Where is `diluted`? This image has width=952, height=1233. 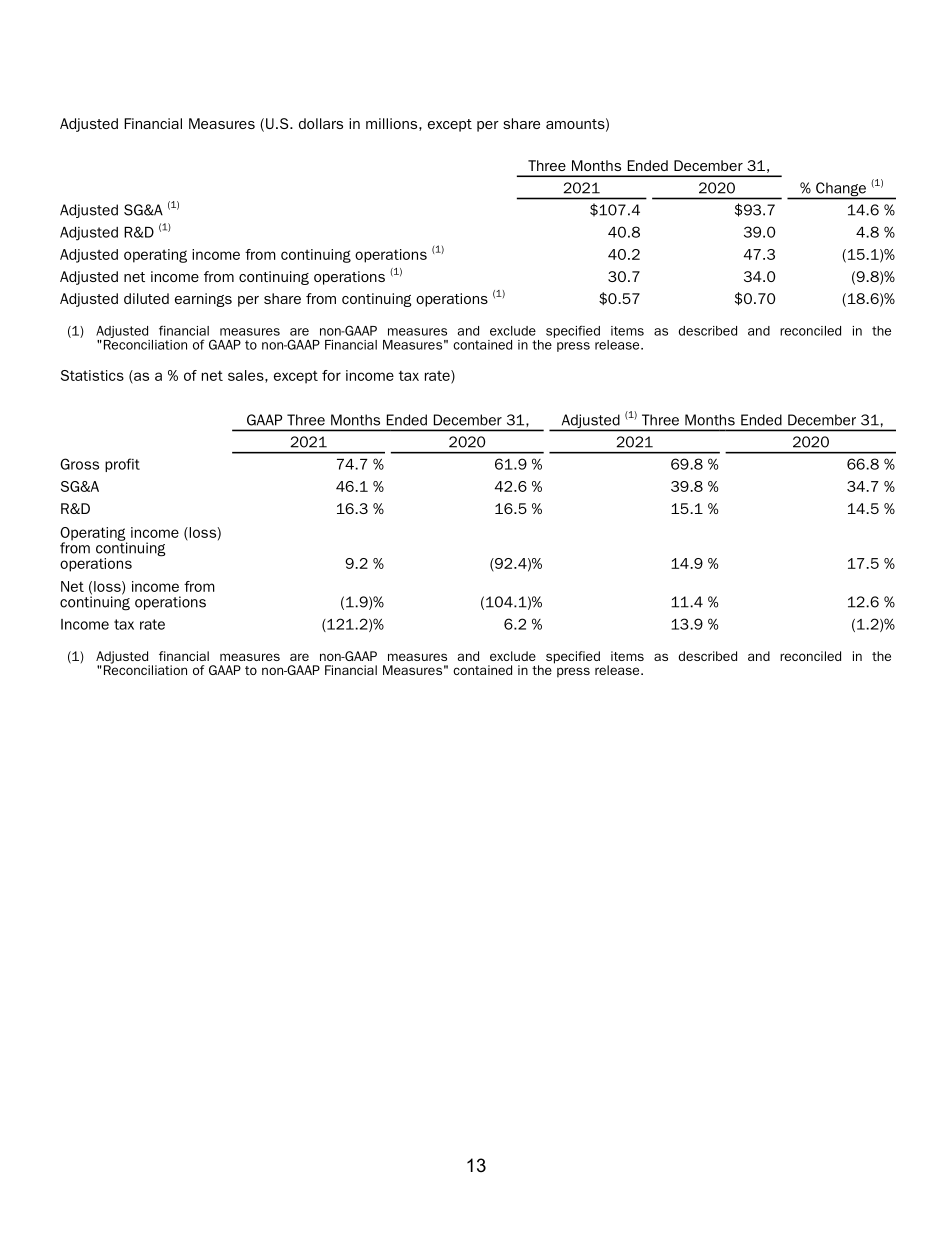 diluted is located at coordinates (146, 298).
